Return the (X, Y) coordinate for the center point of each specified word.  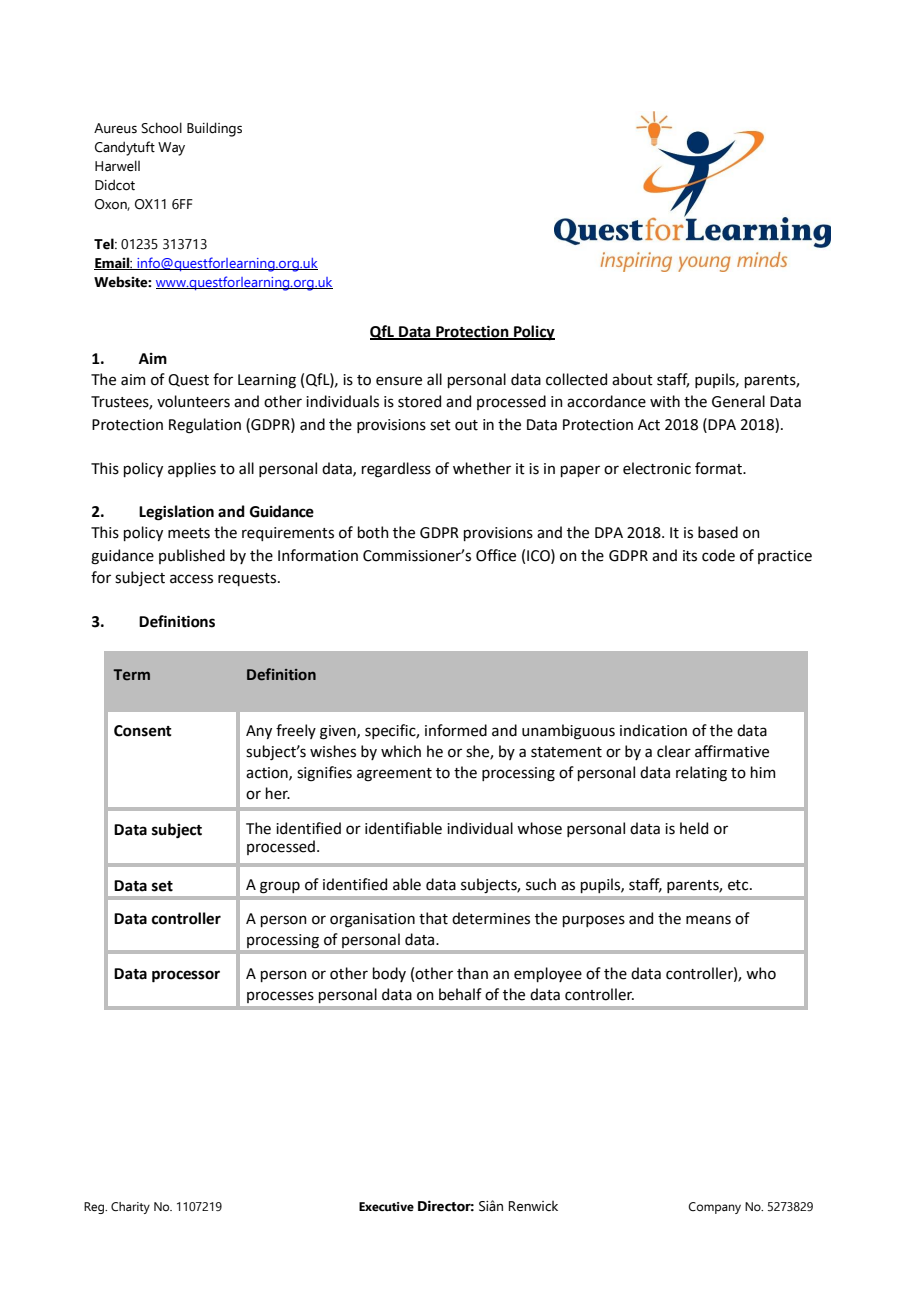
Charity (130, 1208)
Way (171, 149)
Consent (143, 731)
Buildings (214, 129)
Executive (386, 1206)
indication (653, 730)
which (401, 751)
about (632, 379)
